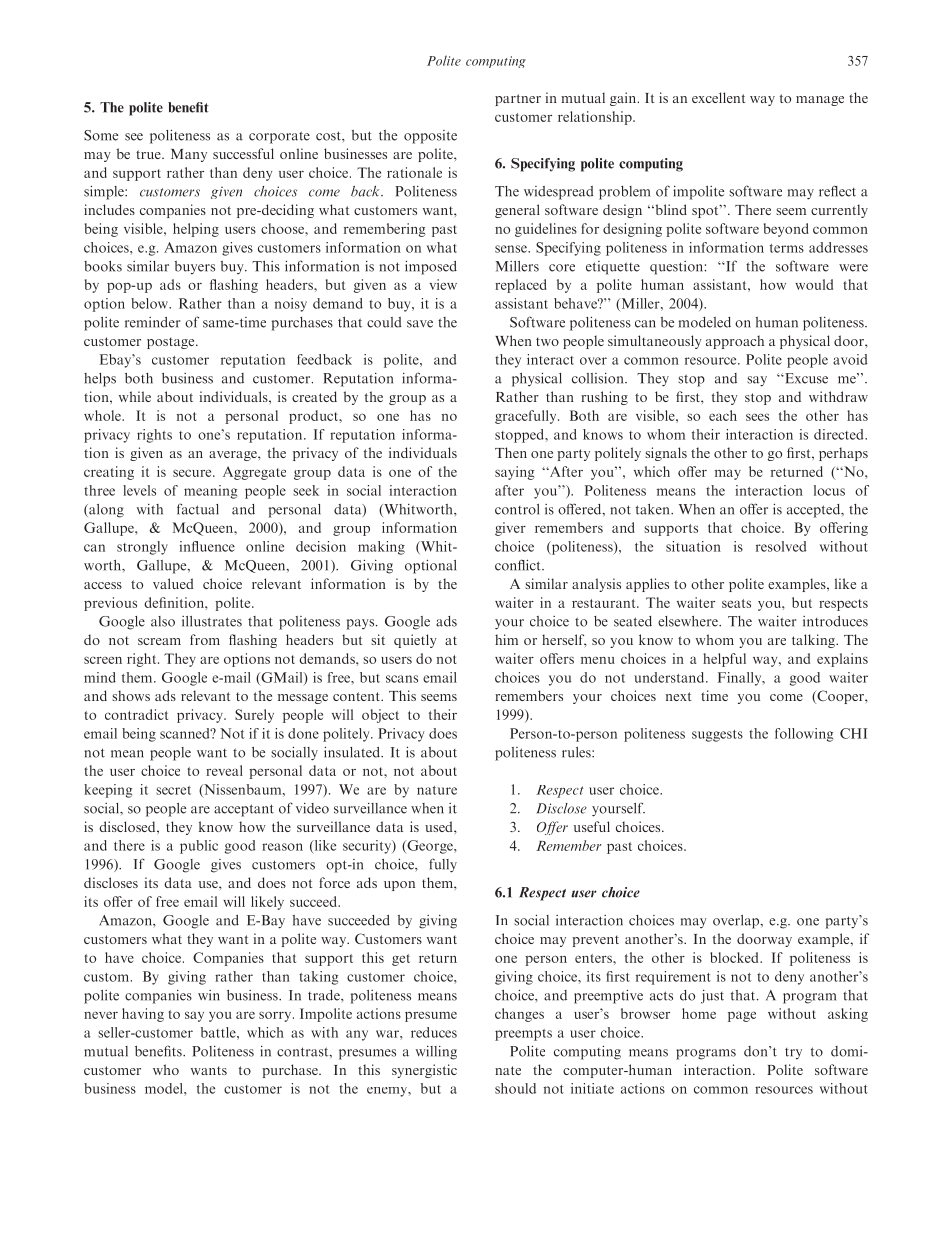 The width and height of the image is (952, 1241). I want to click on opposite, so click(430, 137).
